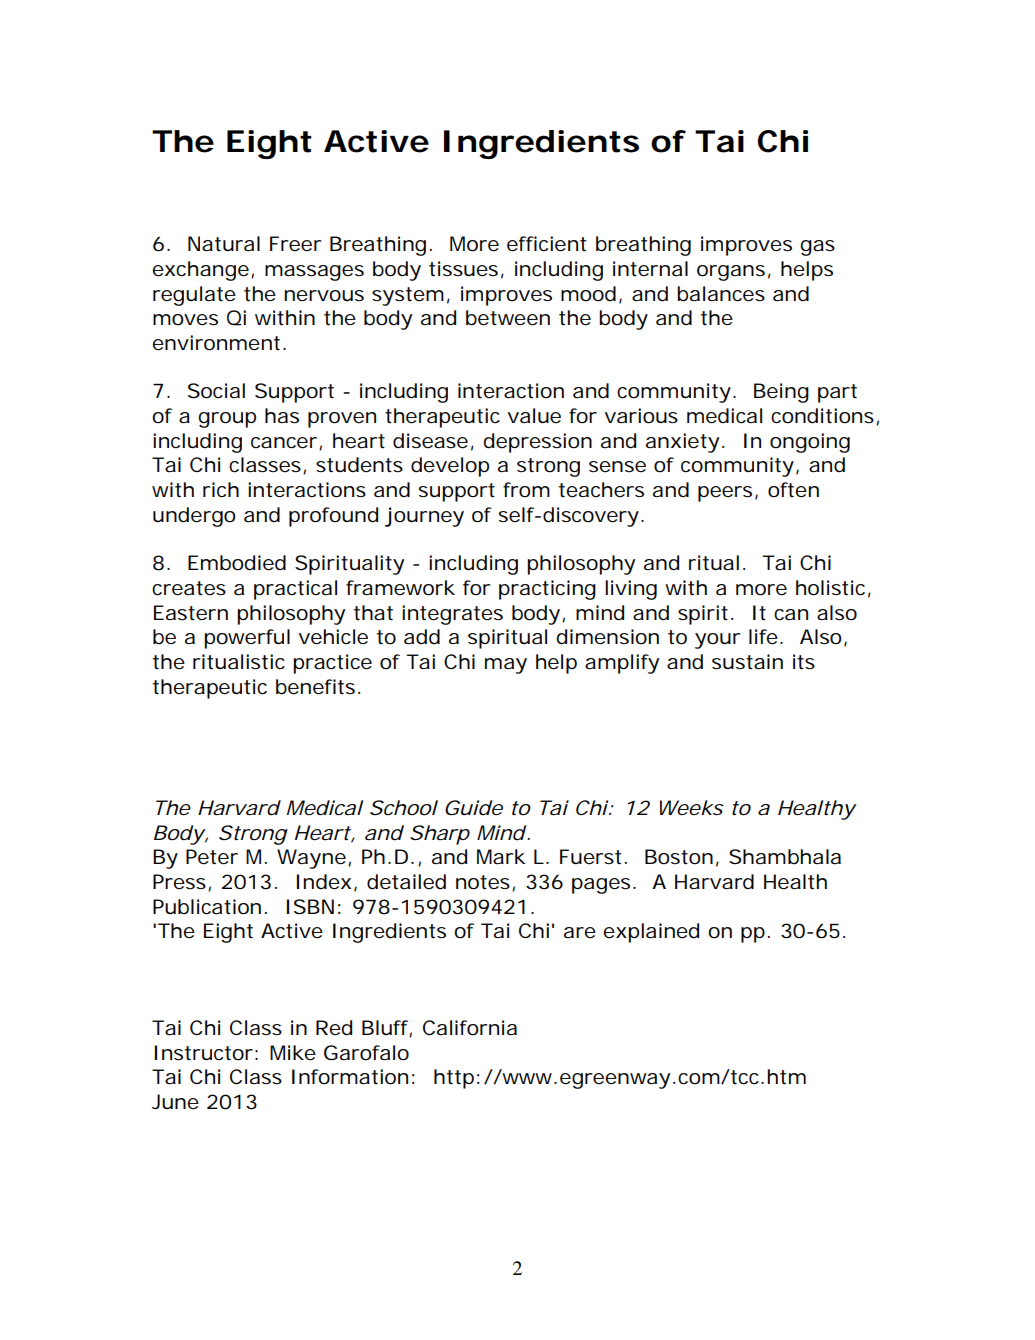  What do you see at coordinates (463, 269) in the screenshot?
I see `tissues` at bounding box center [463, 269].
